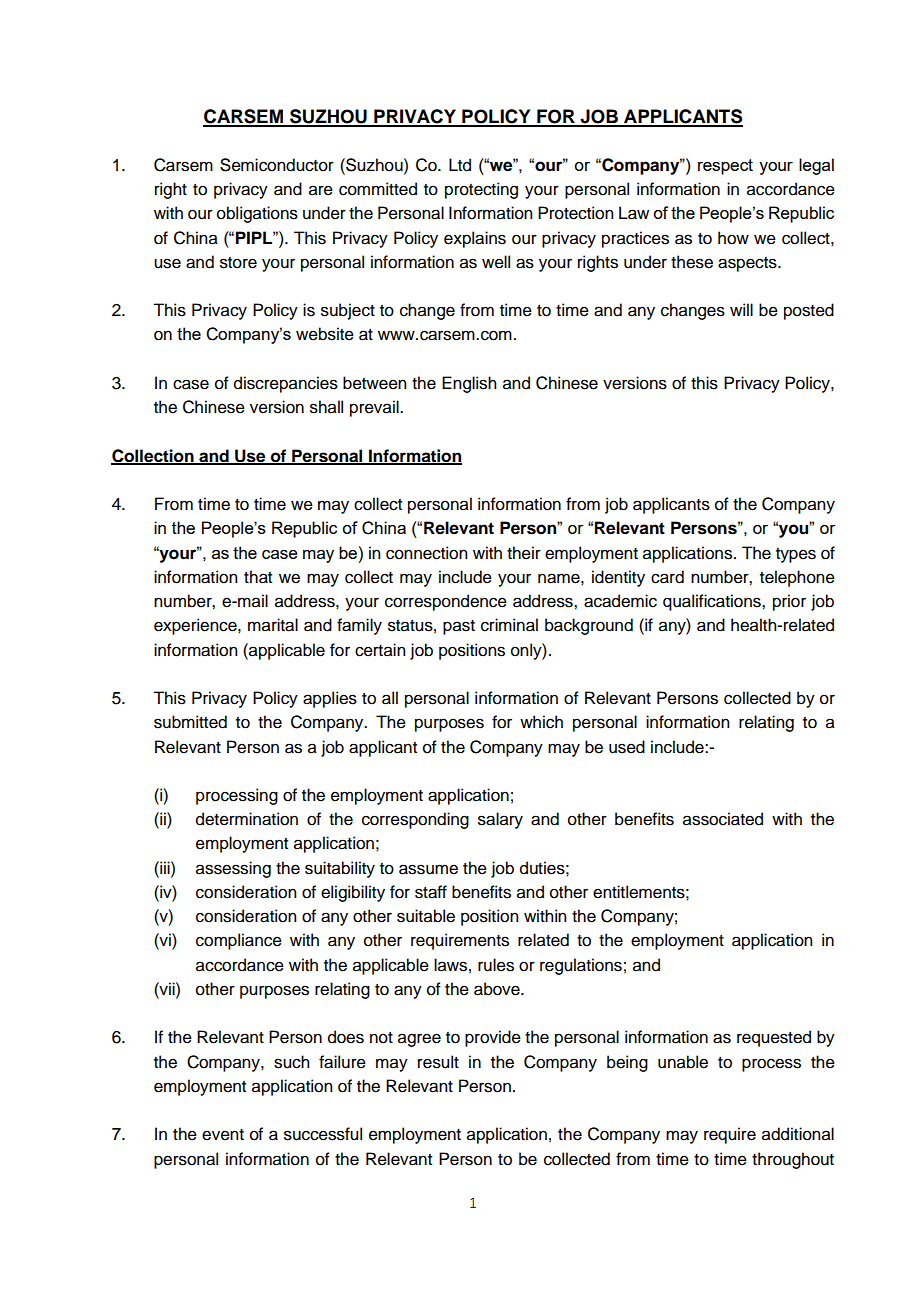 This screenshot has height=1308, width=924. I want to click on criminal, so click(509, 625).
